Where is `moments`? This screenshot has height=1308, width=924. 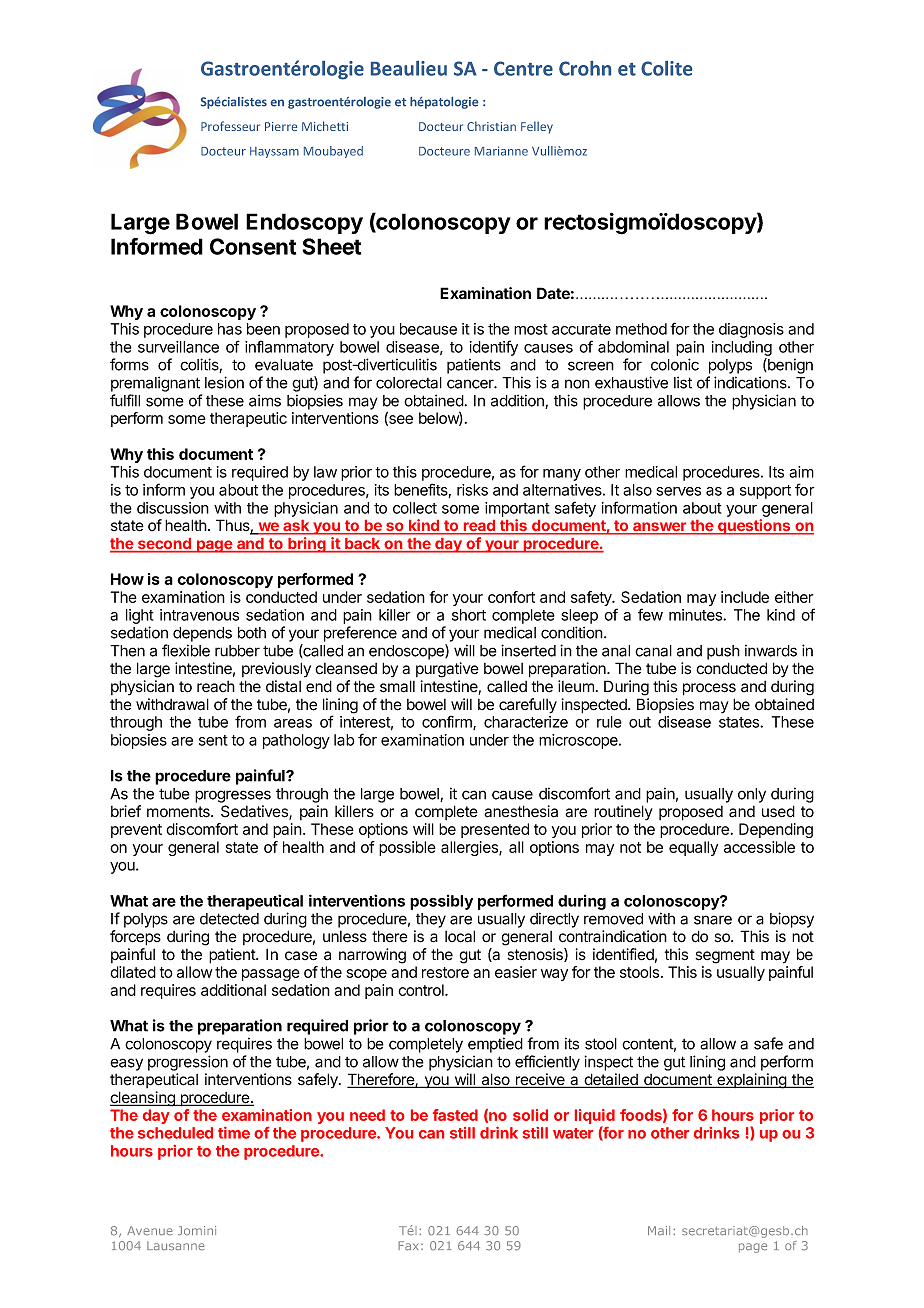 moments is located at coordinates (179, 812).
